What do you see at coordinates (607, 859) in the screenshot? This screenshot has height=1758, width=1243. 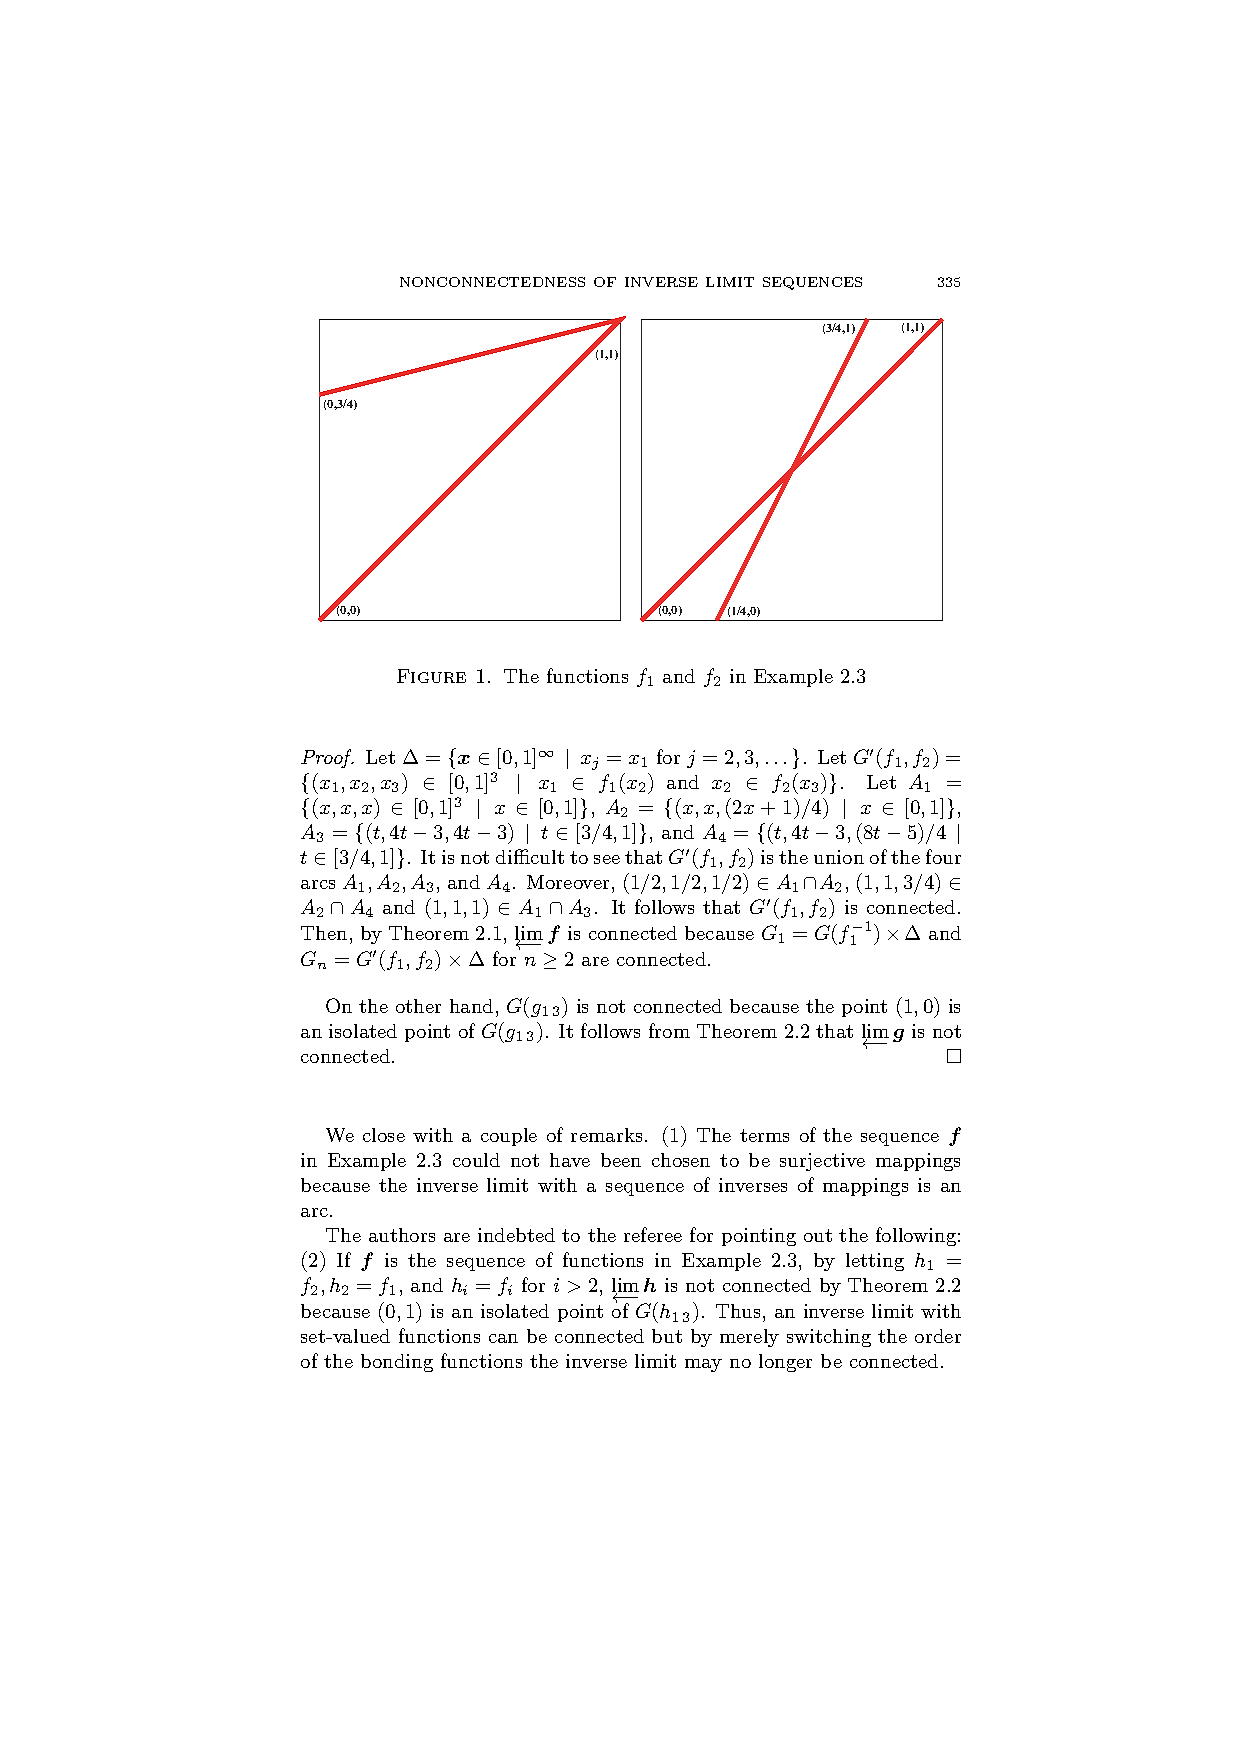 I see `see` at bounding box center [607, 859].
